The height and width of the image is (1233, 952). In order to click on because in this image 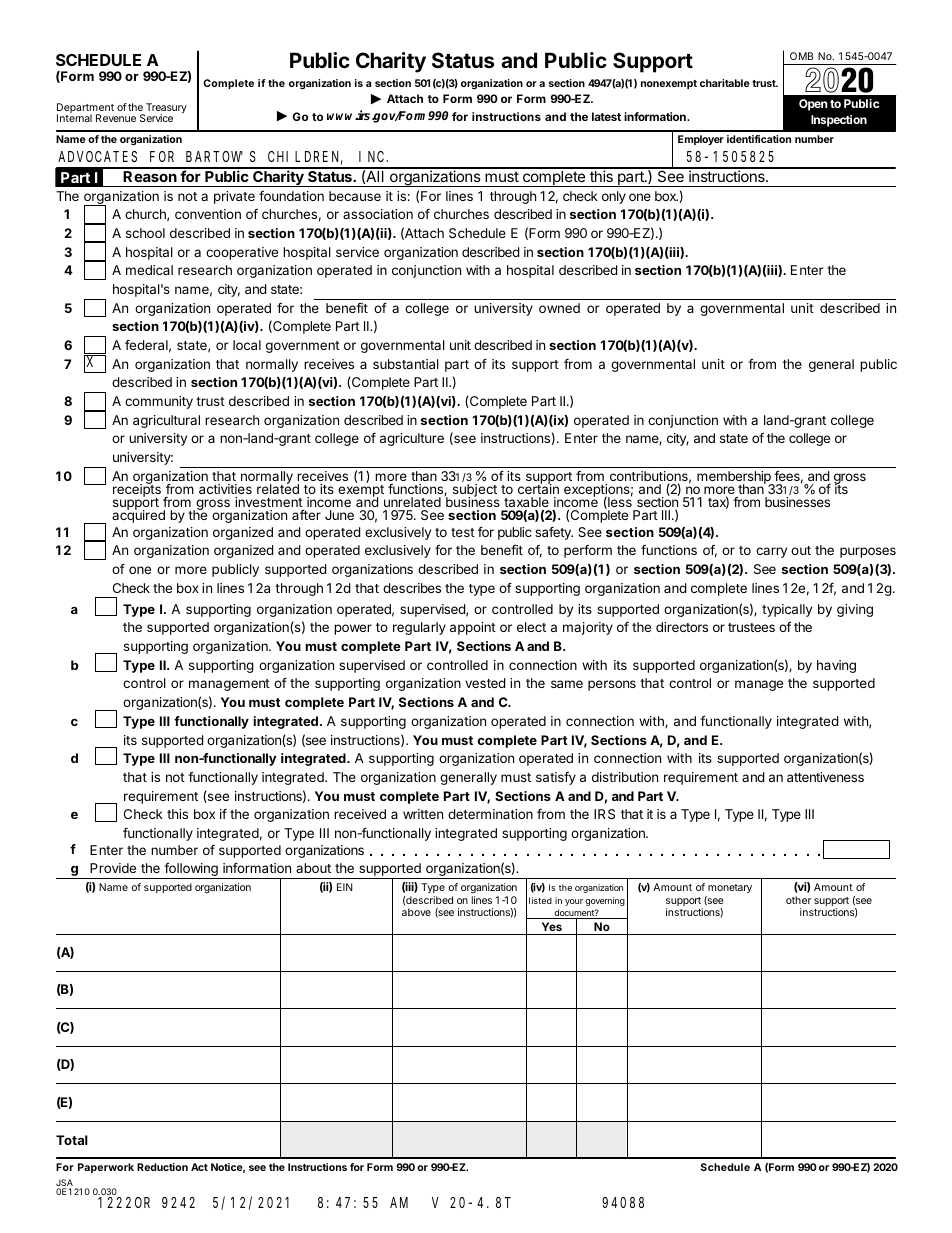, I will do `click(355, 196)`.
